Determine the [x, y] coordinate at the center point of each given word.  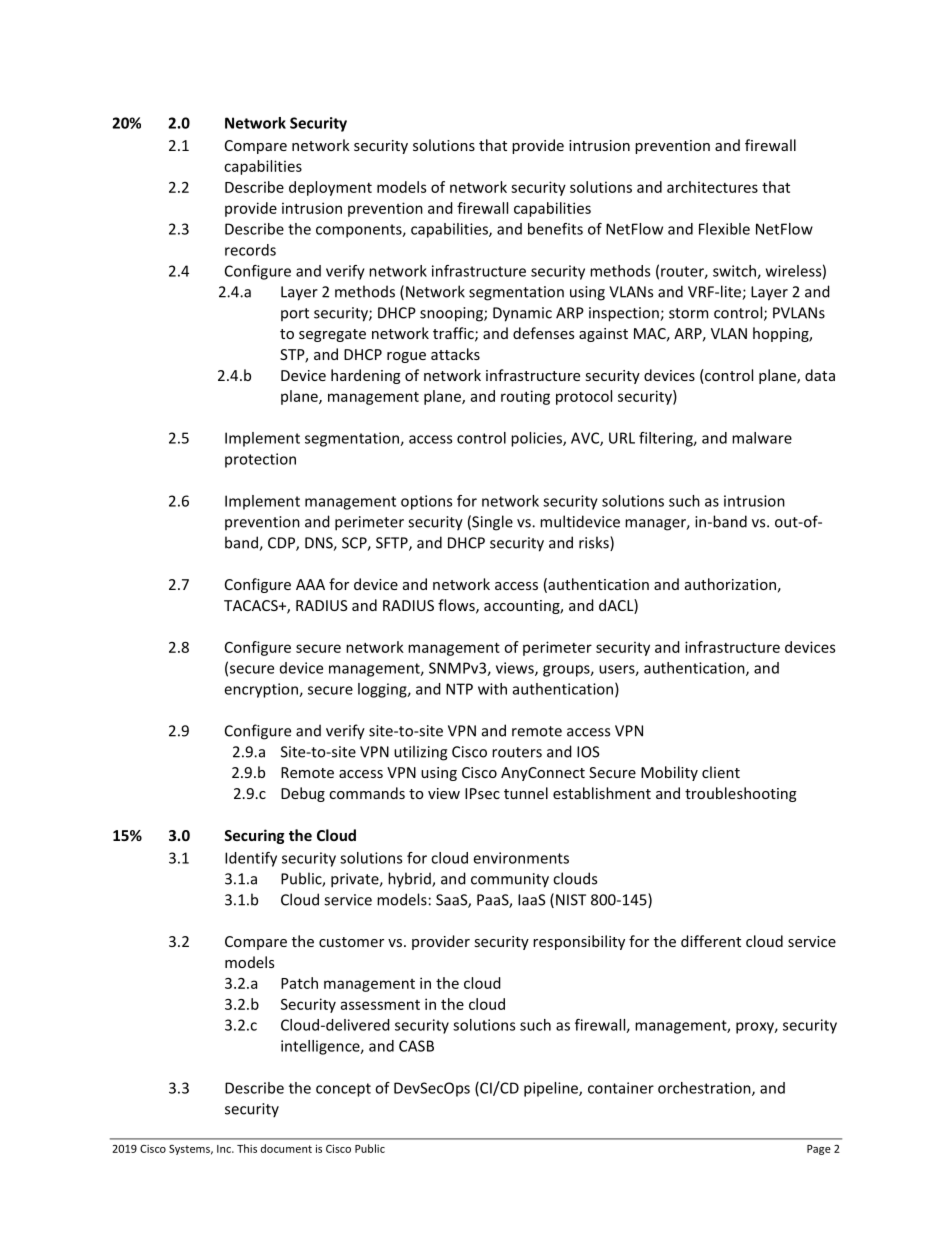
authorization [730, 584]
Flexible [724, 229]
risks [595, 543]
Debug [303, 794]
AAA [310, 584]
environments [521, 858]
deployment [330, 188]
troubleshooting [741, 794]
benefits [555, 229]
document [286, 1148]
